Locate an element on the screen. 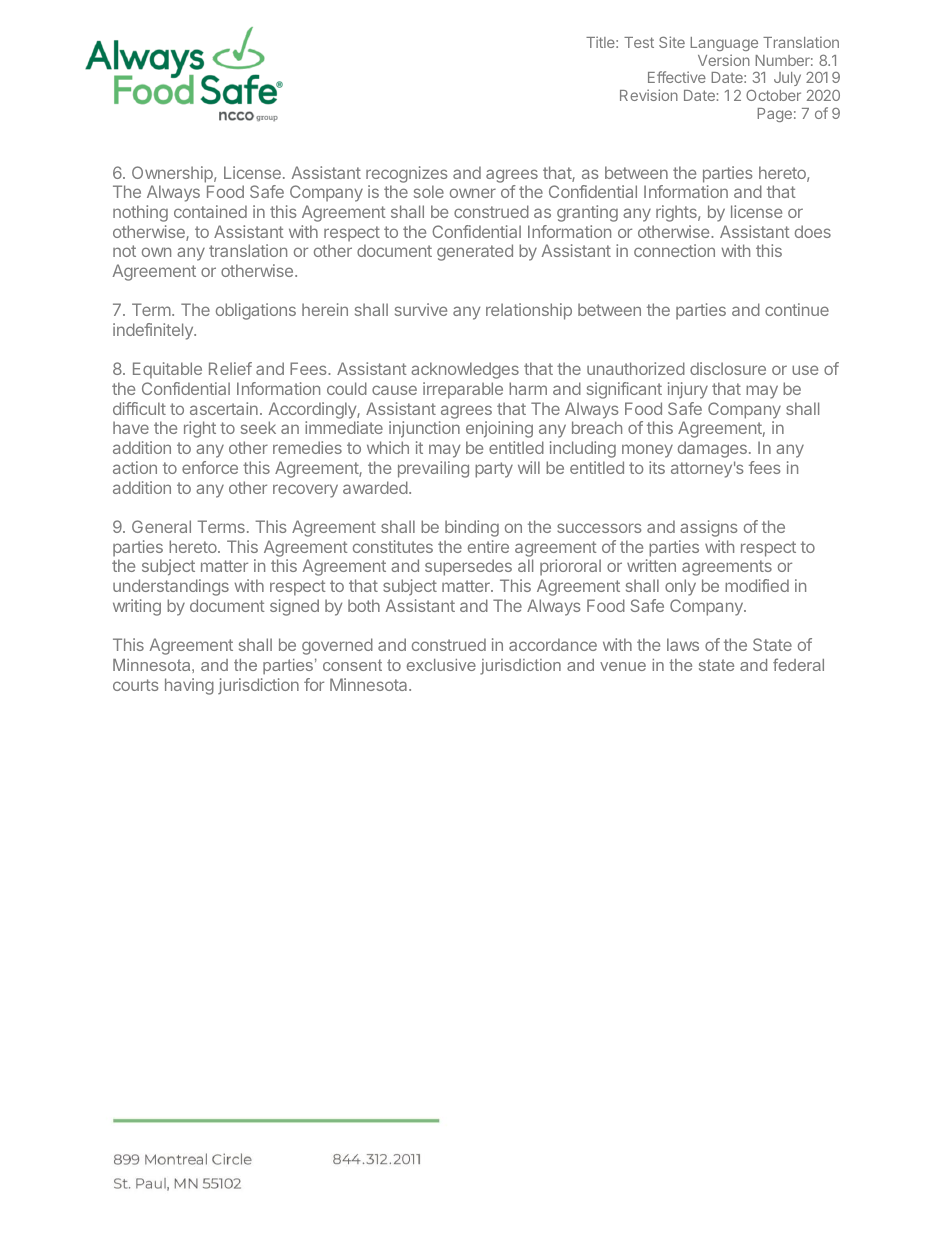  Relief is located at coordinates (230, 368).
